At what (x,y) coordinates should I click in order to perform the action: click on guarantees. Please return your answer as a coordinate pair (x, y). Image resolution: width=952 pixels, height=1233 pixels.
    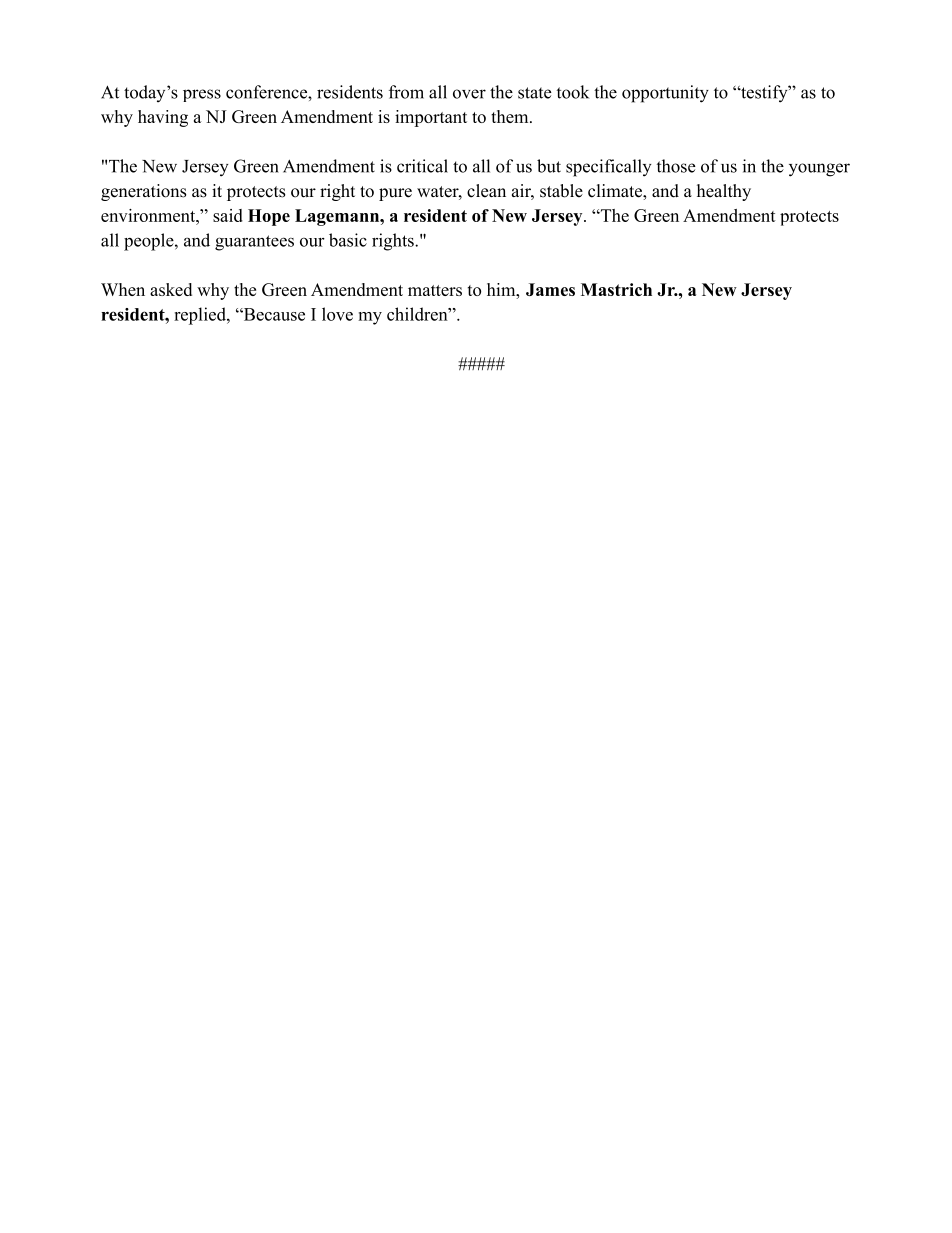
    Looking at the image, I should click on (254, 243).
